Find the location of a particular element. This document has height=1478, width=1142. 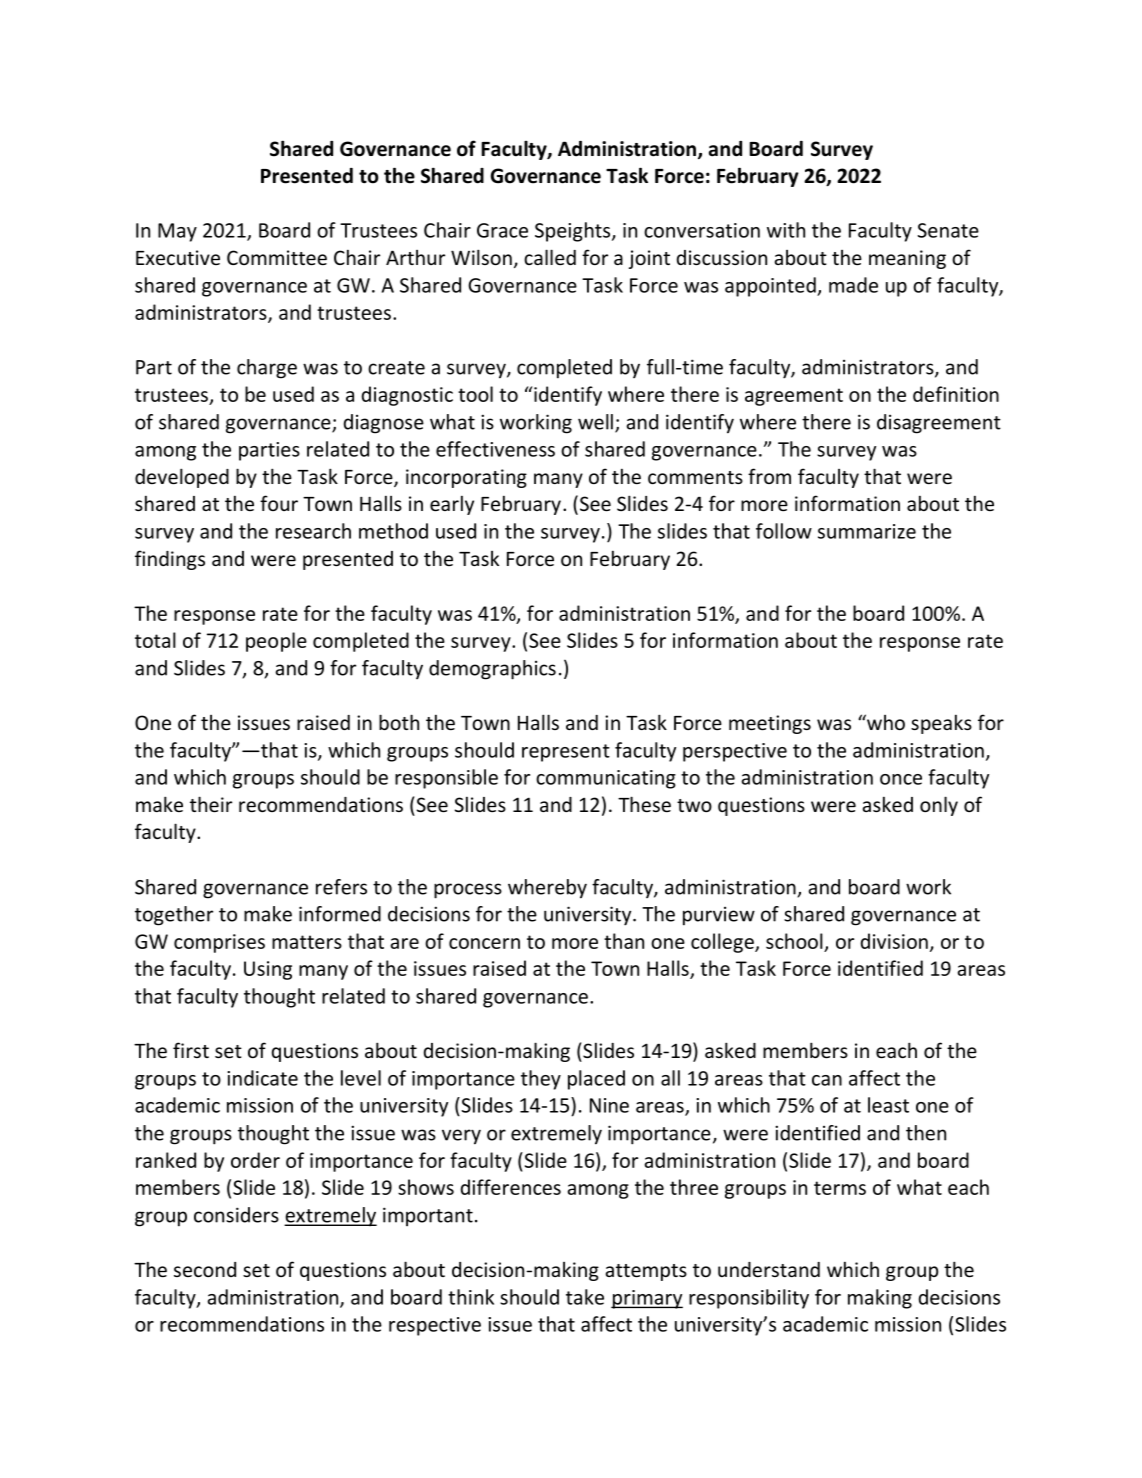

their is located at coordinates (211, 804).
